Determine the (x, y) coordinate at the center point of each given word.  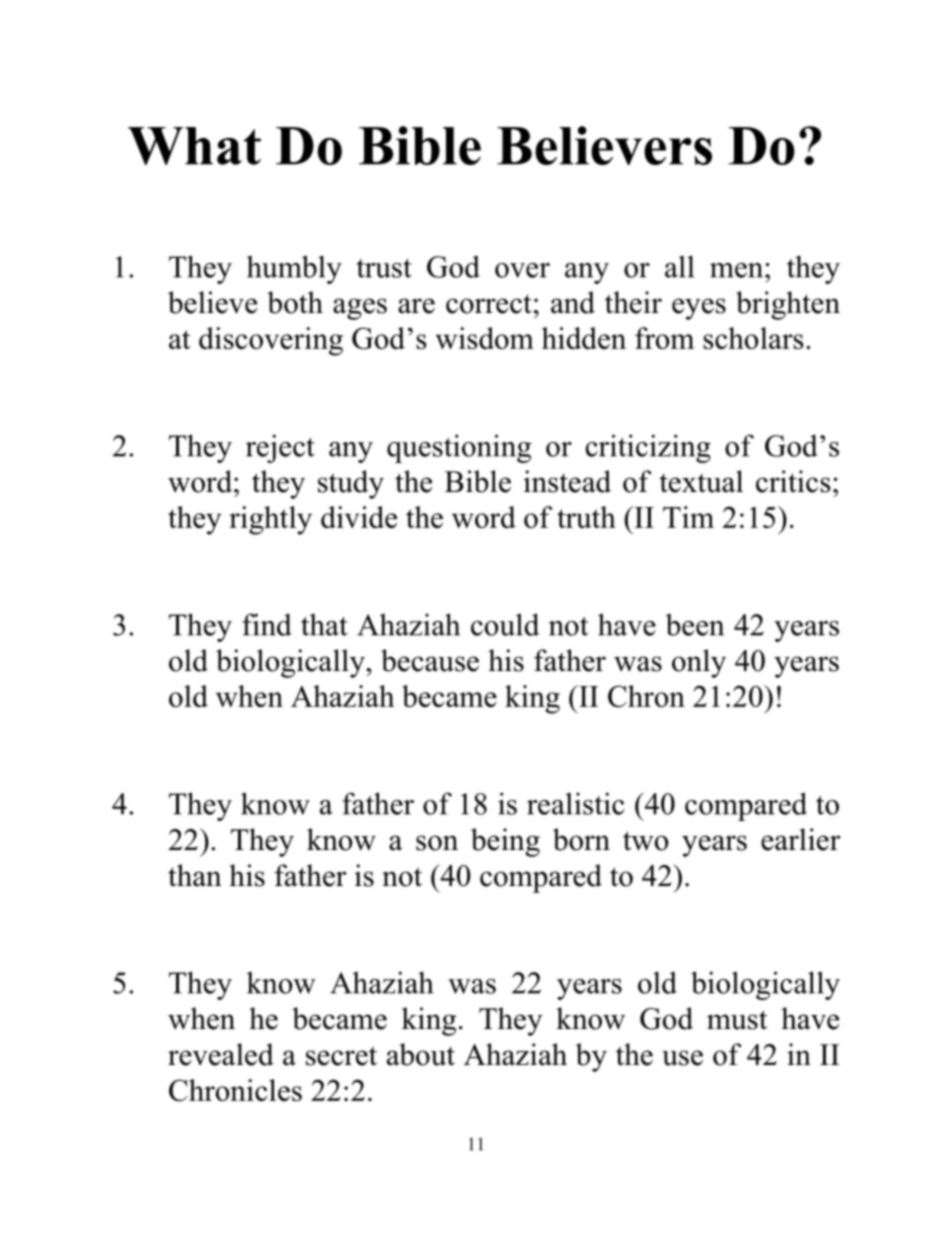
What (194, 146)
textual (701, 481)
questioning (459, 448)
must (737, 1020)
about (421, 1054)
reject (280, 448)
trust (384, 268)
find (267, 624)
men (738, 270)
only (699, 663)
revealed (221, 1054)
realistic (575, 803)
